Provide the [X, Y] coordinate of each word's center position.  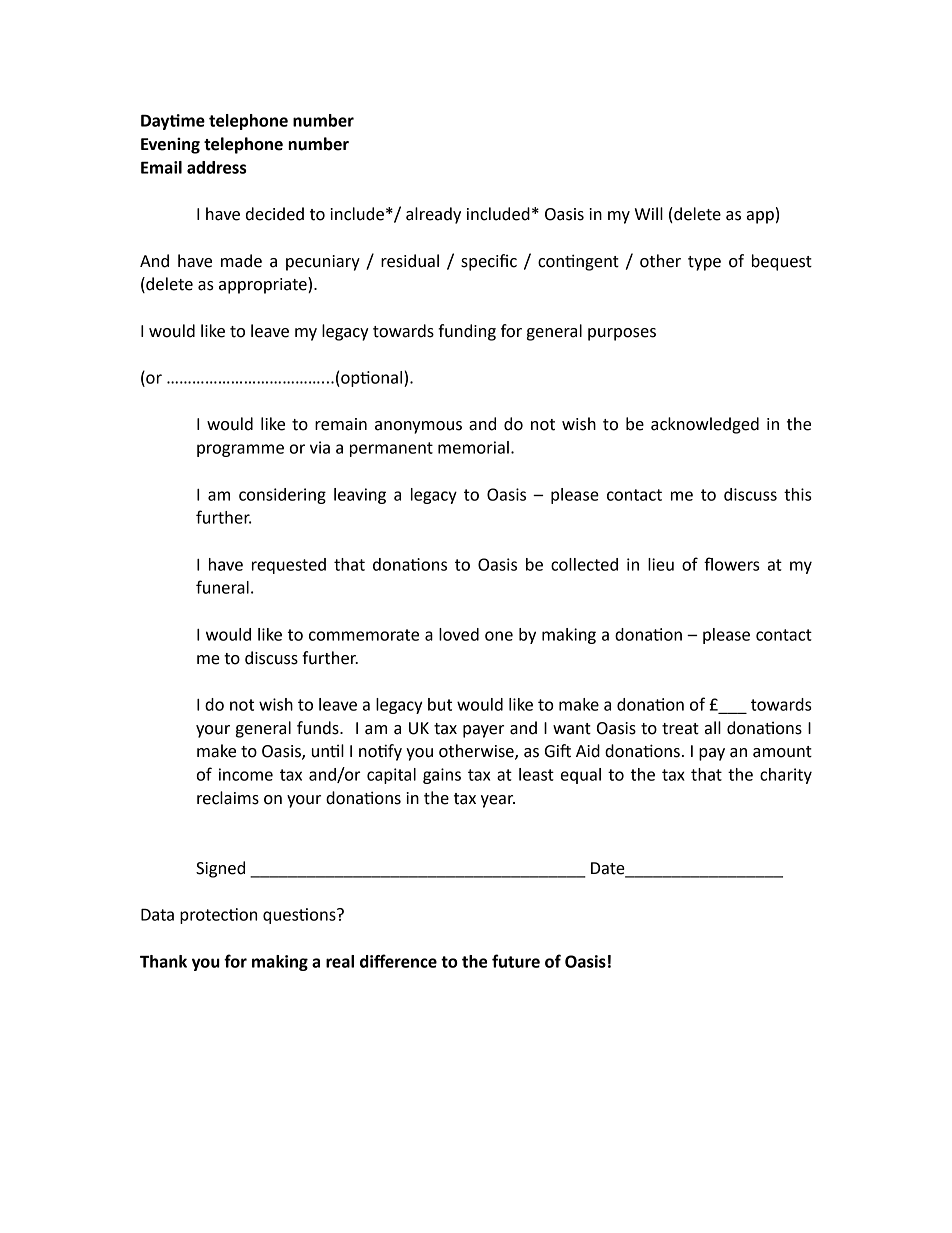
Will [649, 213]
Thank [163, 961]
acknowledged [705, 425]
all [713, 728]
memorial [473, 447]
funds [319, 728]
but [440, 704]
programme [240, 450]
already [433, 215]
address [216, 167]
